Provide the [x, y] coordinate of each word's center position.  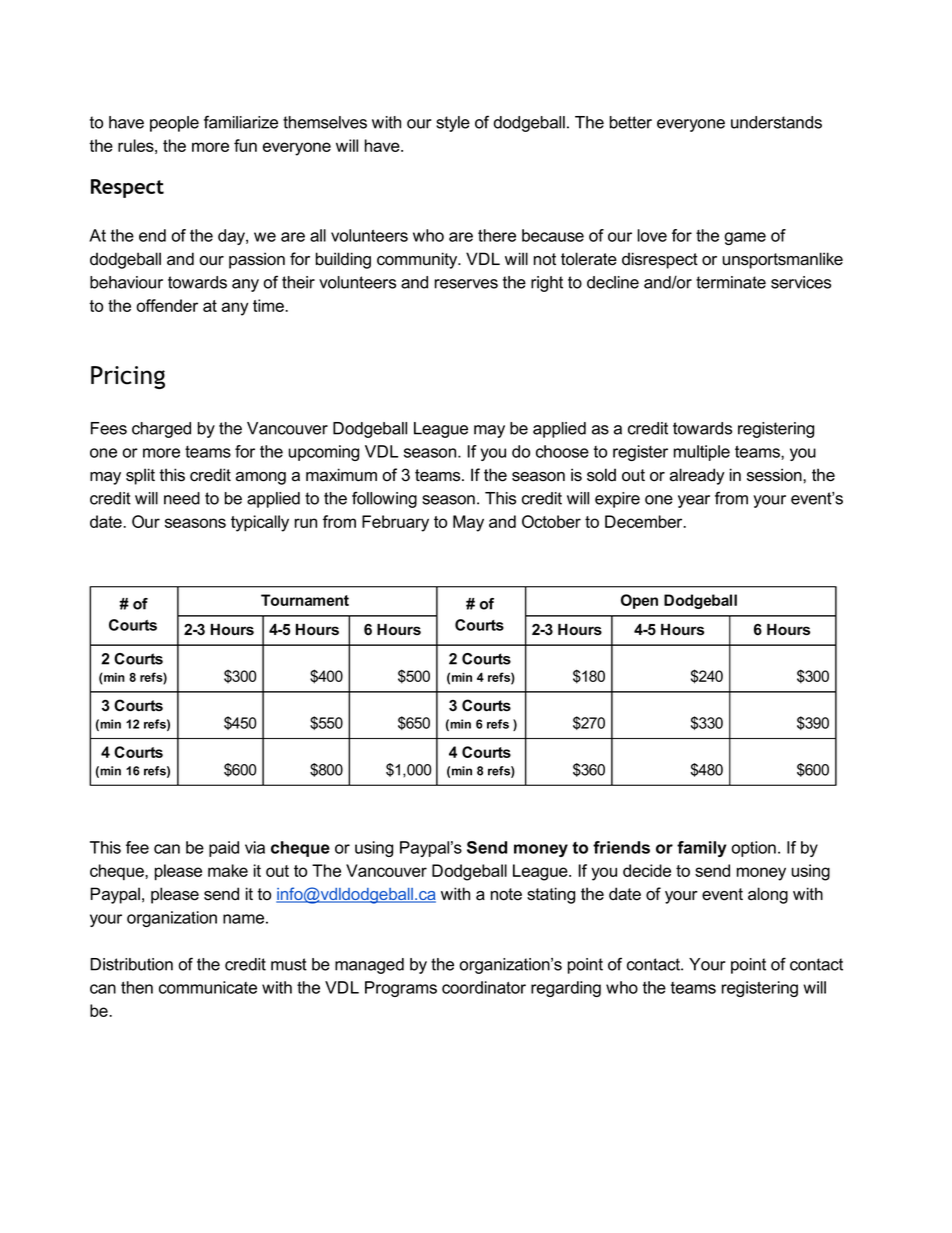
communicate [208, 987]
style [453, 124]
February [395, 523]
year [694, 501]
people [174, 124]
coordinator [484, 987]
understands [776, 122]
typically [260, 523]
